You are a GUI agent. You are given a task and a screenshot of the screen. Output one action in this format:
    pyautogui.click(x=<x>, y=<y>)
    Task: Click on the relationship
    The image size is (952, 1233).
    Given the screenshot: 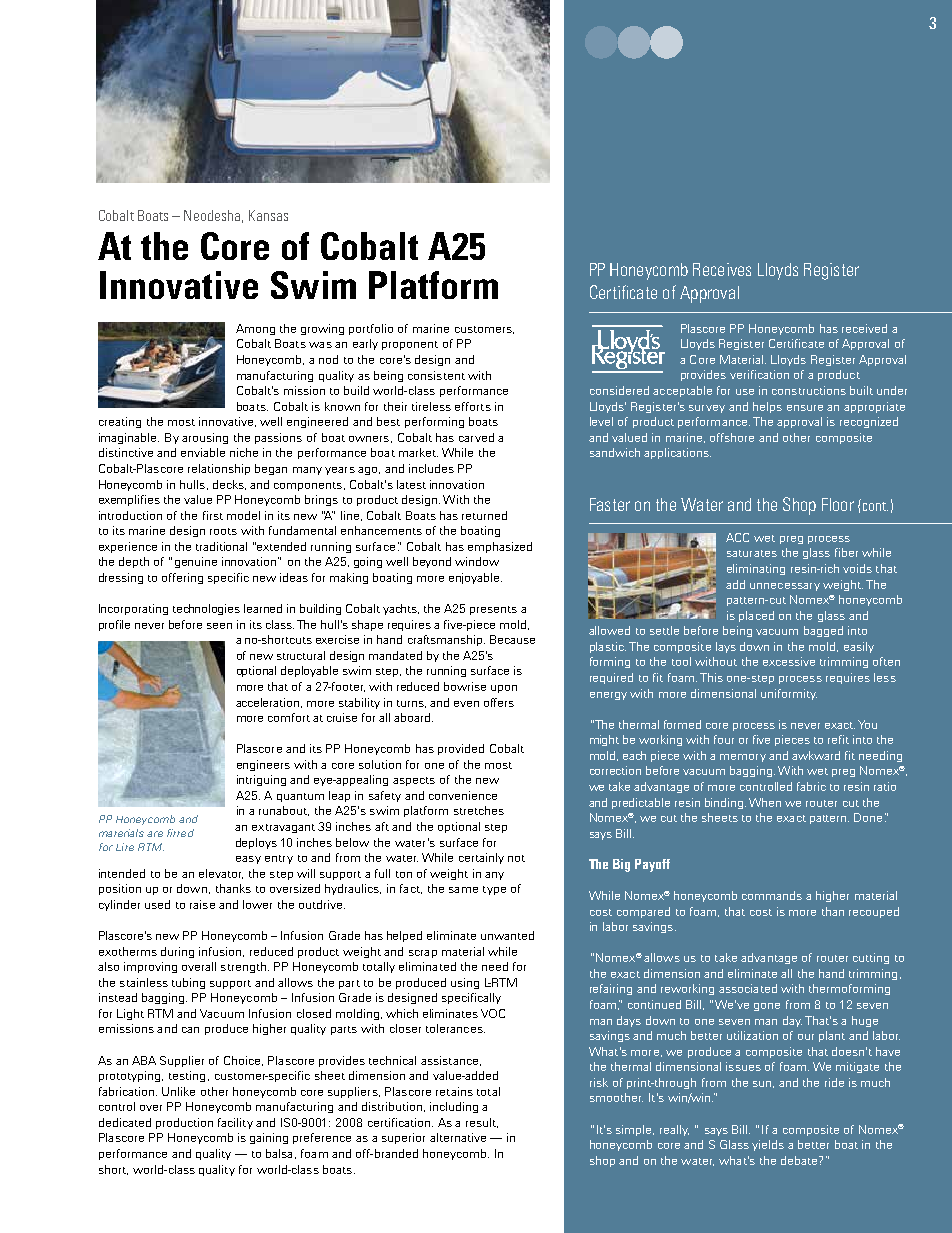 What is the action you would take?
    pyautogui.click(x=219, y=469)
